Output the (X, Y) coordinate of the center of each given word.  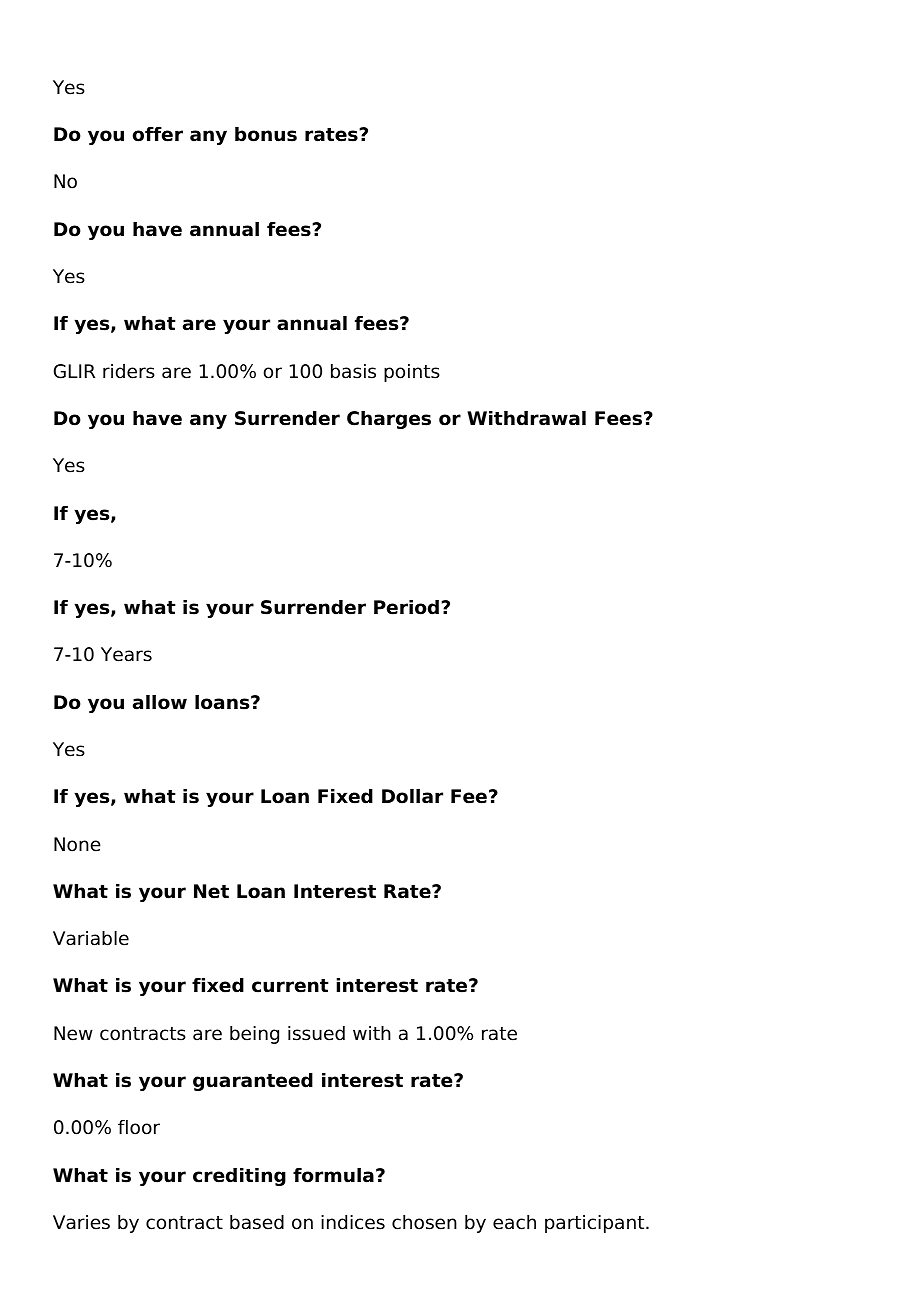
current (290, 986)
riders (129, 371)
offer (158, 134)
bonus (266, 134)
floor (139, 1127)
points (412, 373)
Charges (389, 420)
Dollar (412, 796)
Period (406, 607)
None (77, 844)
